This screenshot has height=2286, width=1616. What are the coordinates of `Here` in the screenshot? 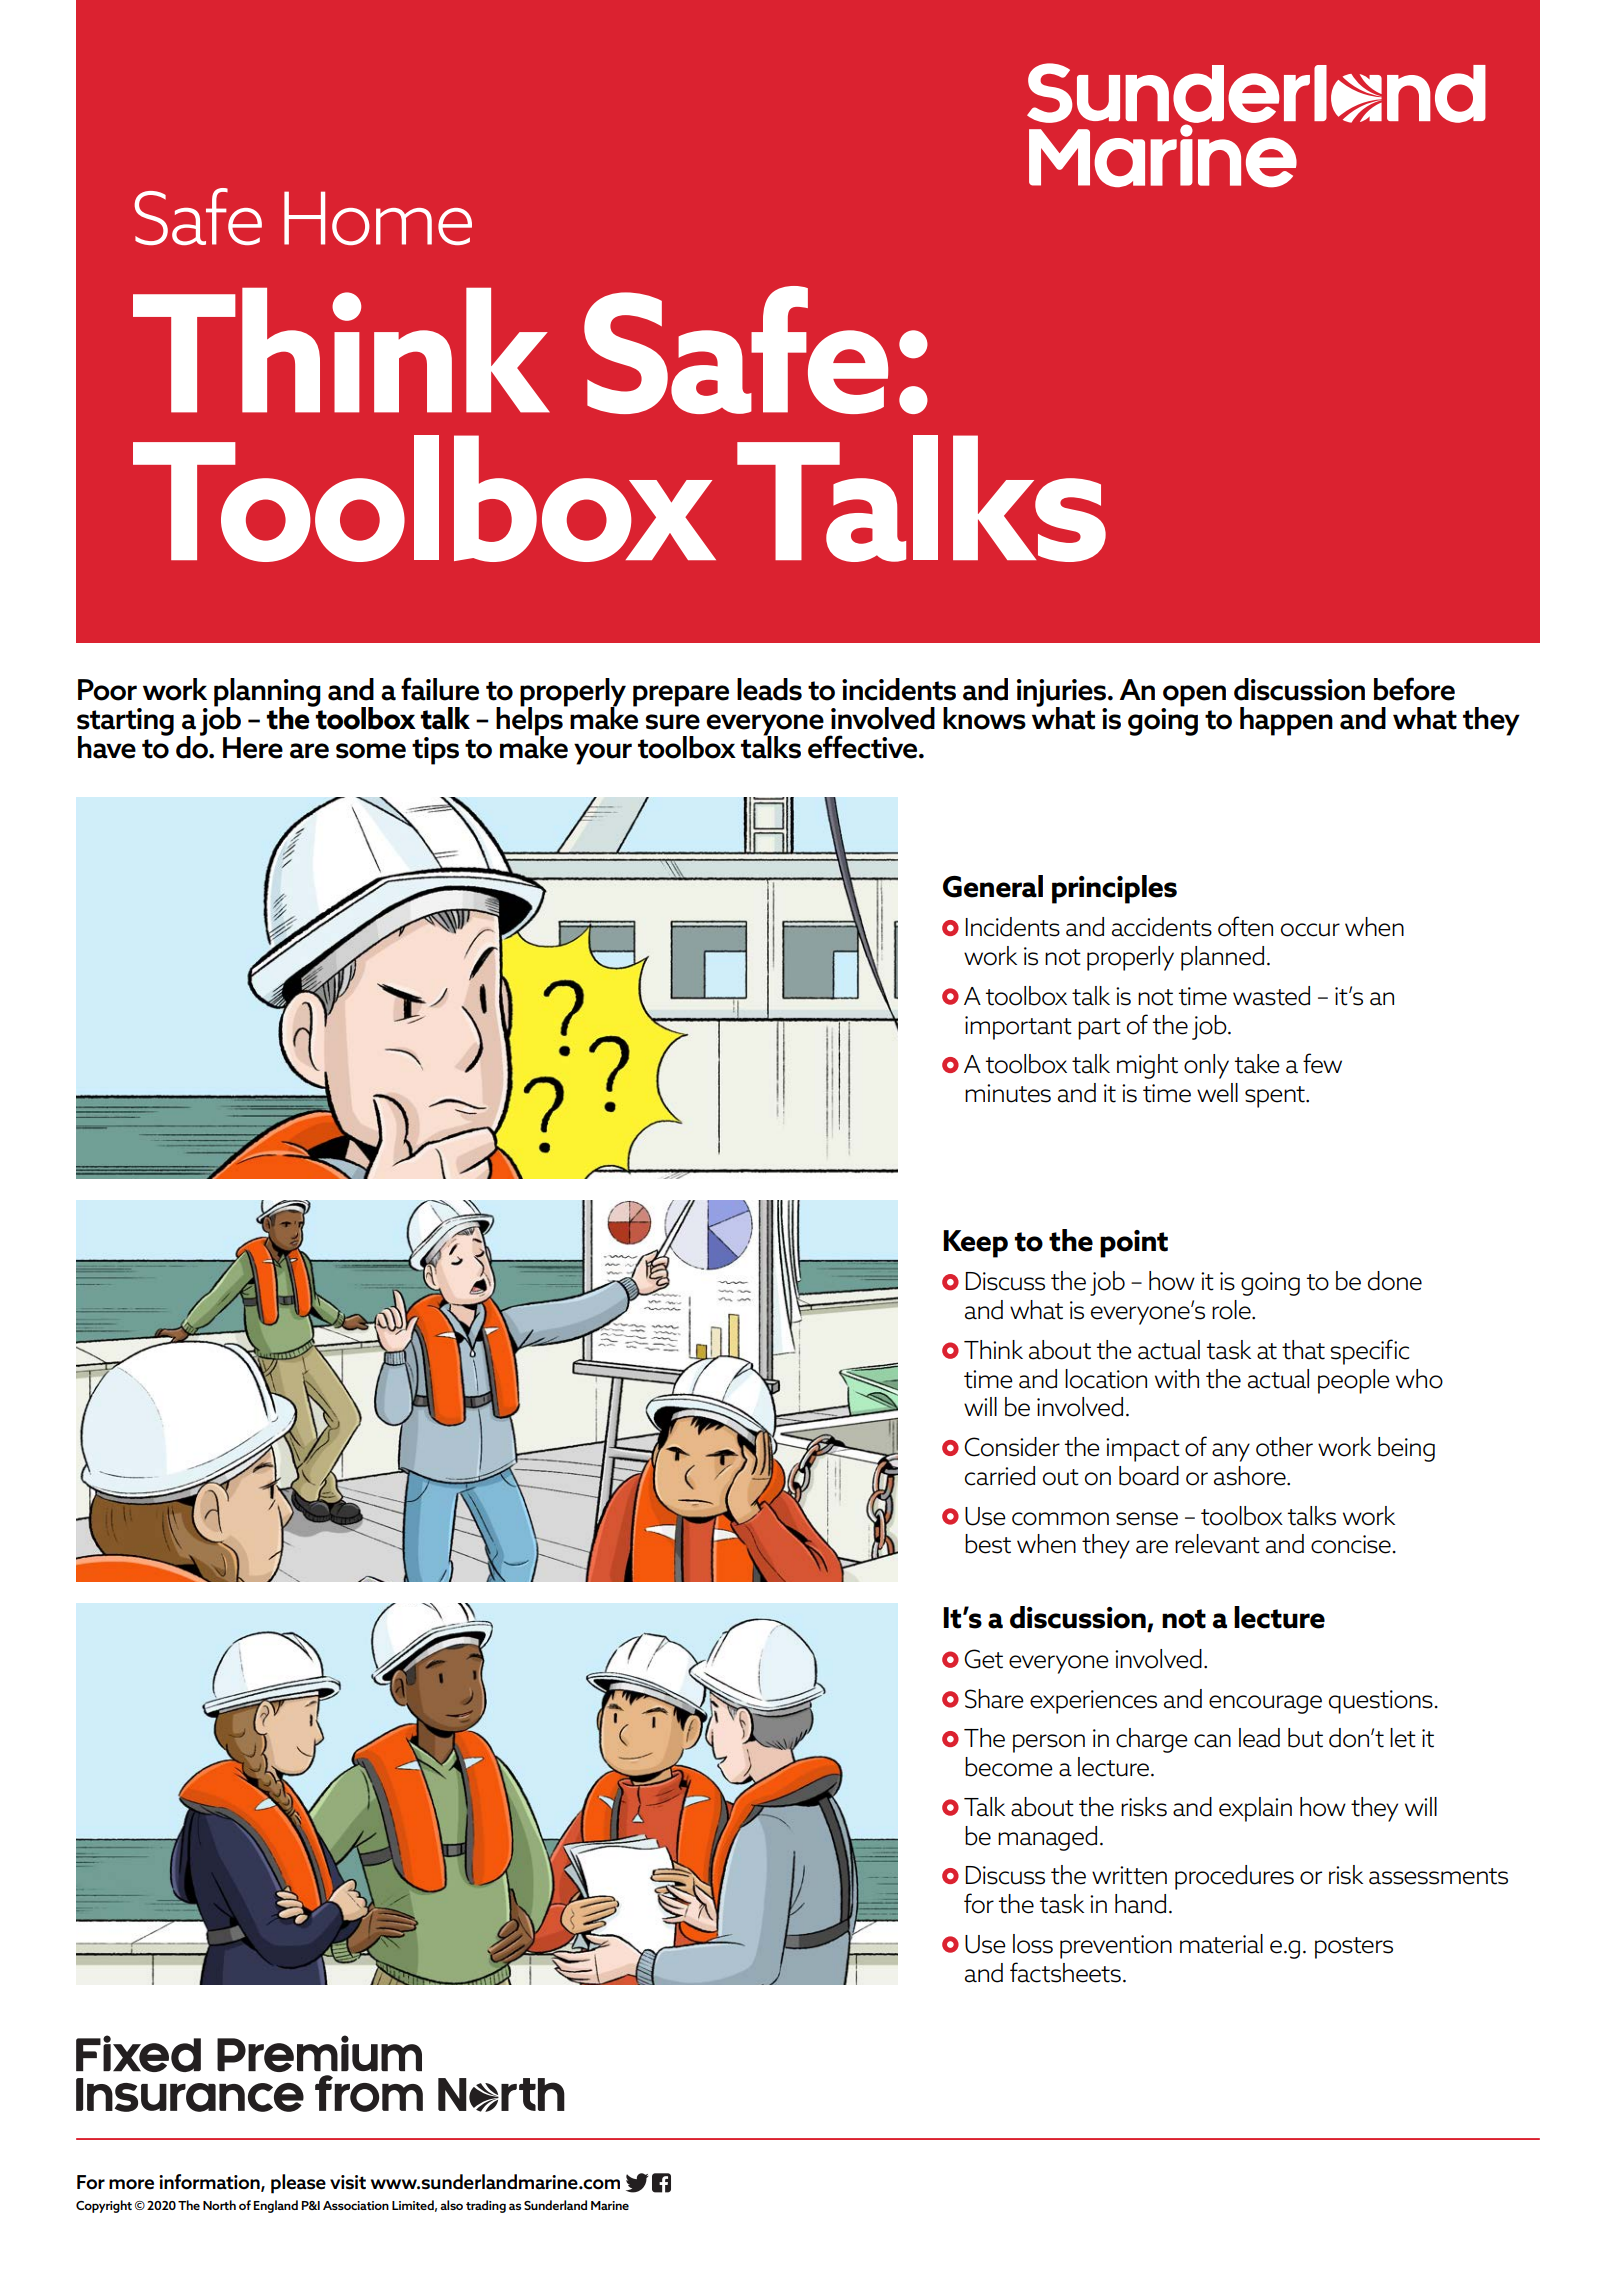 It's located at (253, 748).
